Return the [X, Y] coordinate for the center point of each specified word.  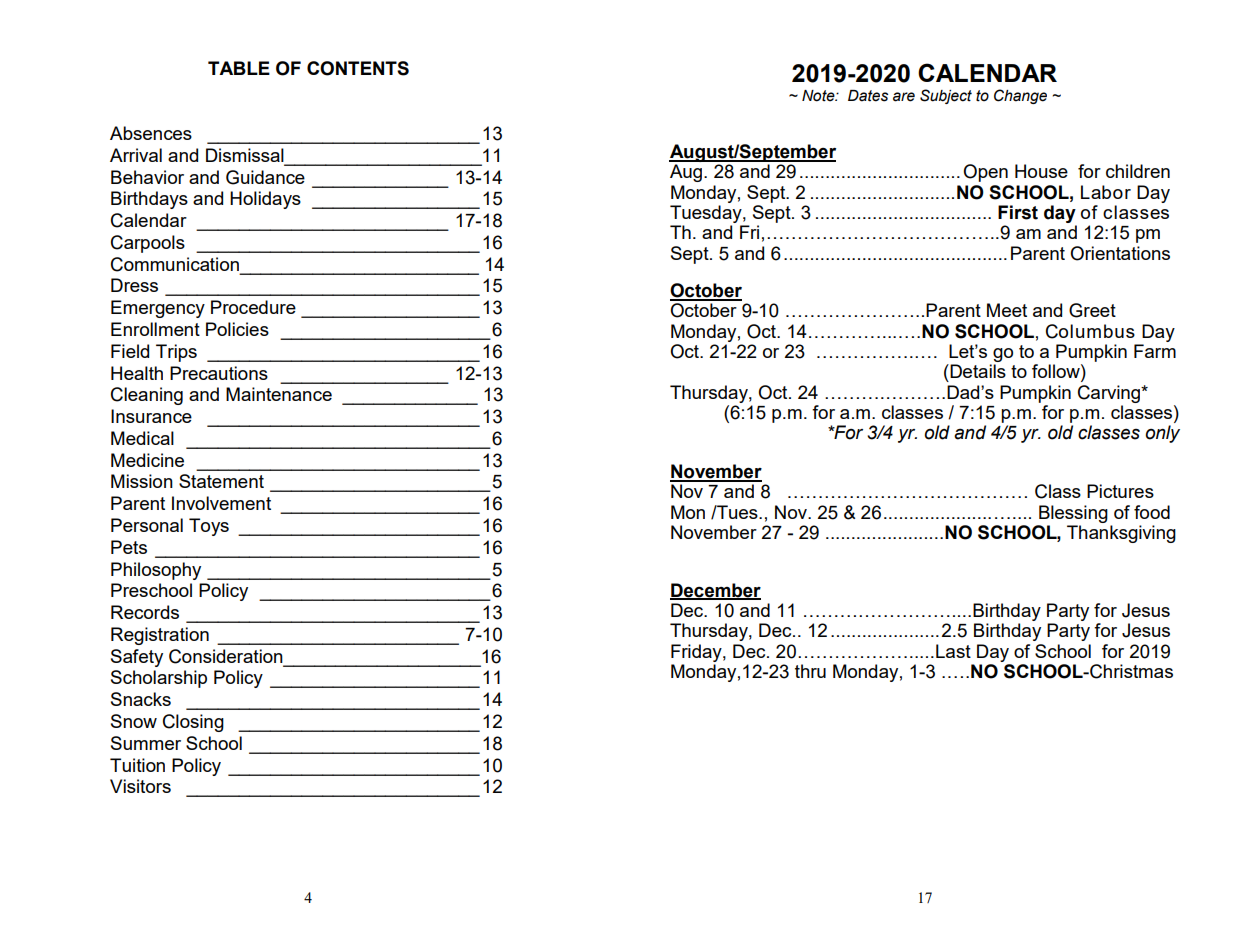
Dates [868, 96]
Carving [1110, 394]
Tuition [137, 765]
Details [977, 371]
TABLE [239, 68]
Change [1020, 96]
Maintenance [279, 394]
